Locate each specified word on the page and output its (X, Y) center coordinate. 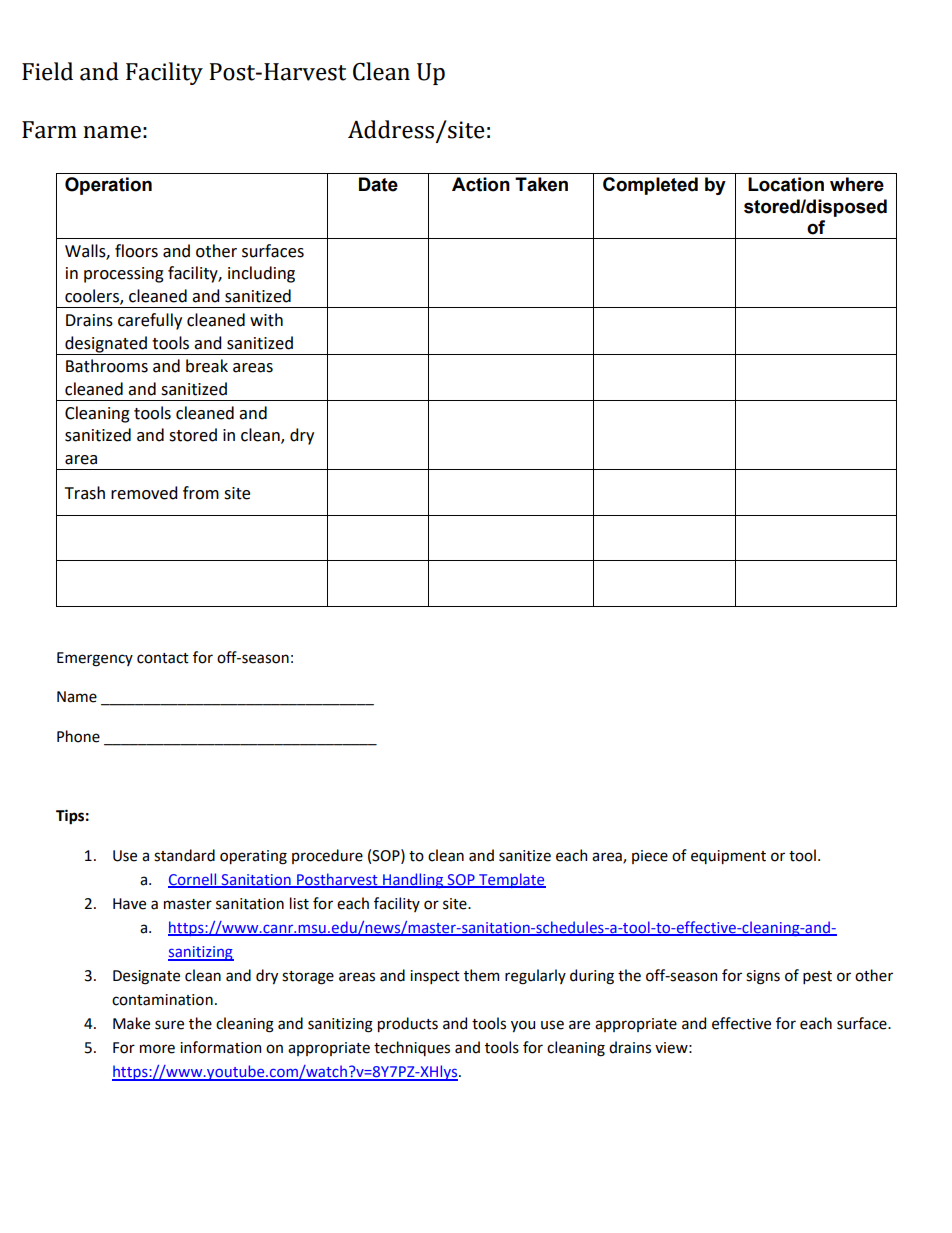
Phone (78, 736)
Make (131, 1023)
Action (481, 184)
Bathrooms (107, 366)
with (266, 320)
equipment (728, 857)
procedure (327, 856)
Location (786, 184)
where (857, 184)
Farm (49, 130)
